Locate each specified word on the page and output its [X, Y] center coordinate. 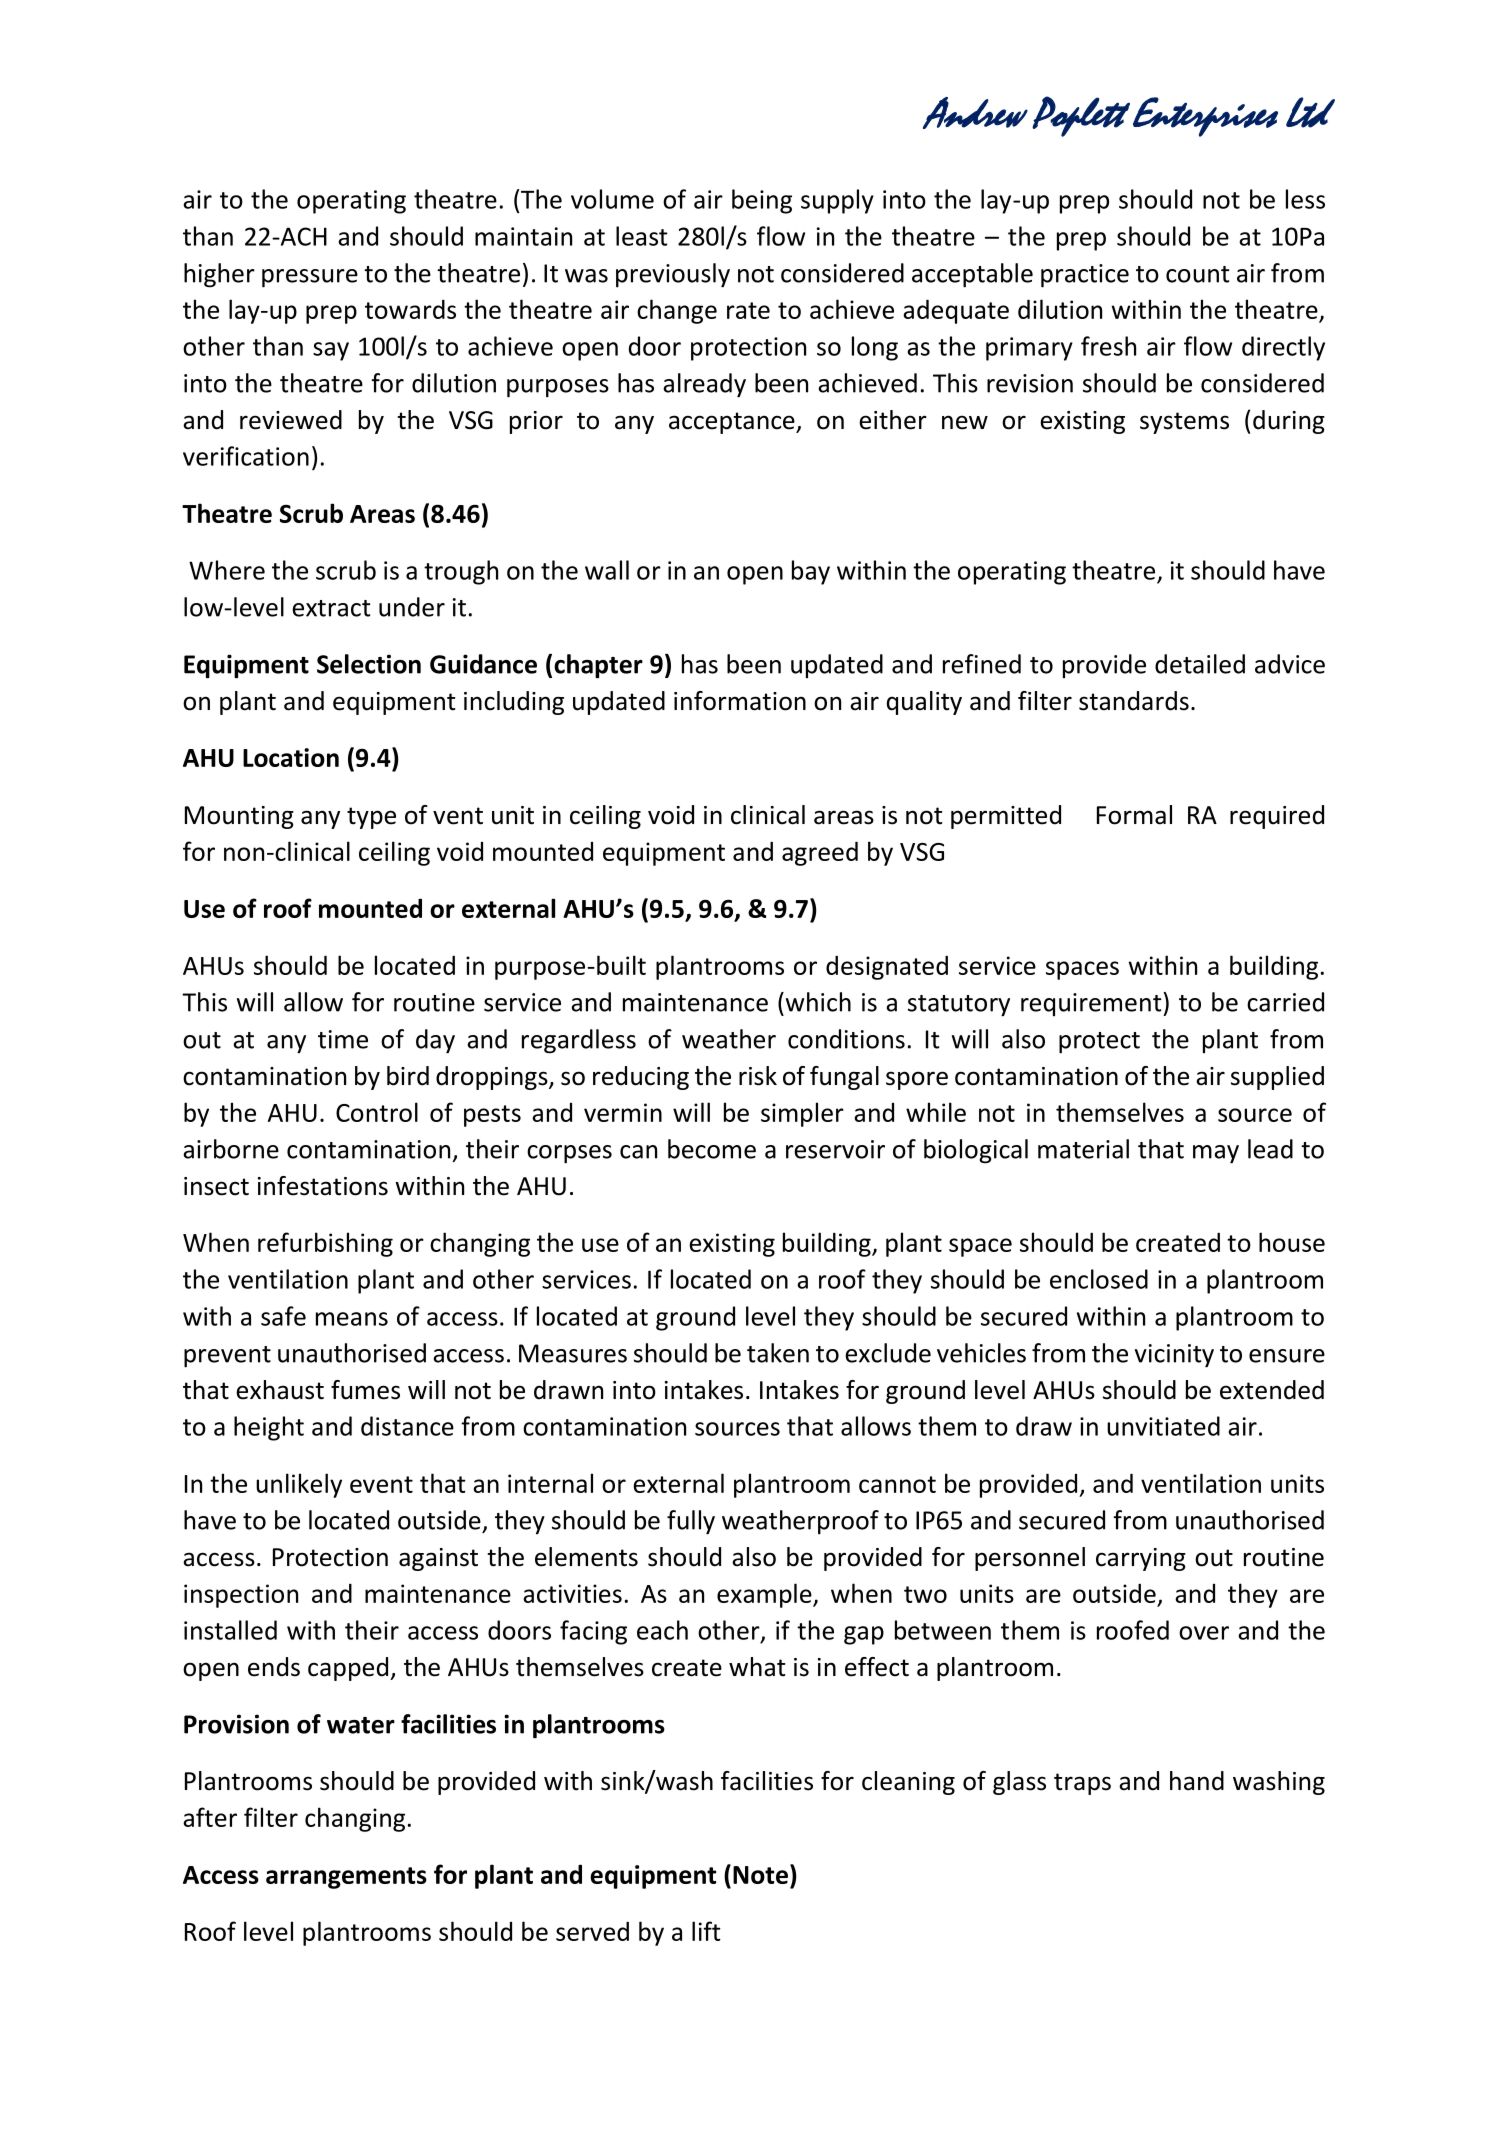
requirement [1092, 1004]
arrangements [346, 1878]
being [762, 201]
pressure [310, 278]
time [343, 1039]
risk [758, 1076]
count [1197, 274]
